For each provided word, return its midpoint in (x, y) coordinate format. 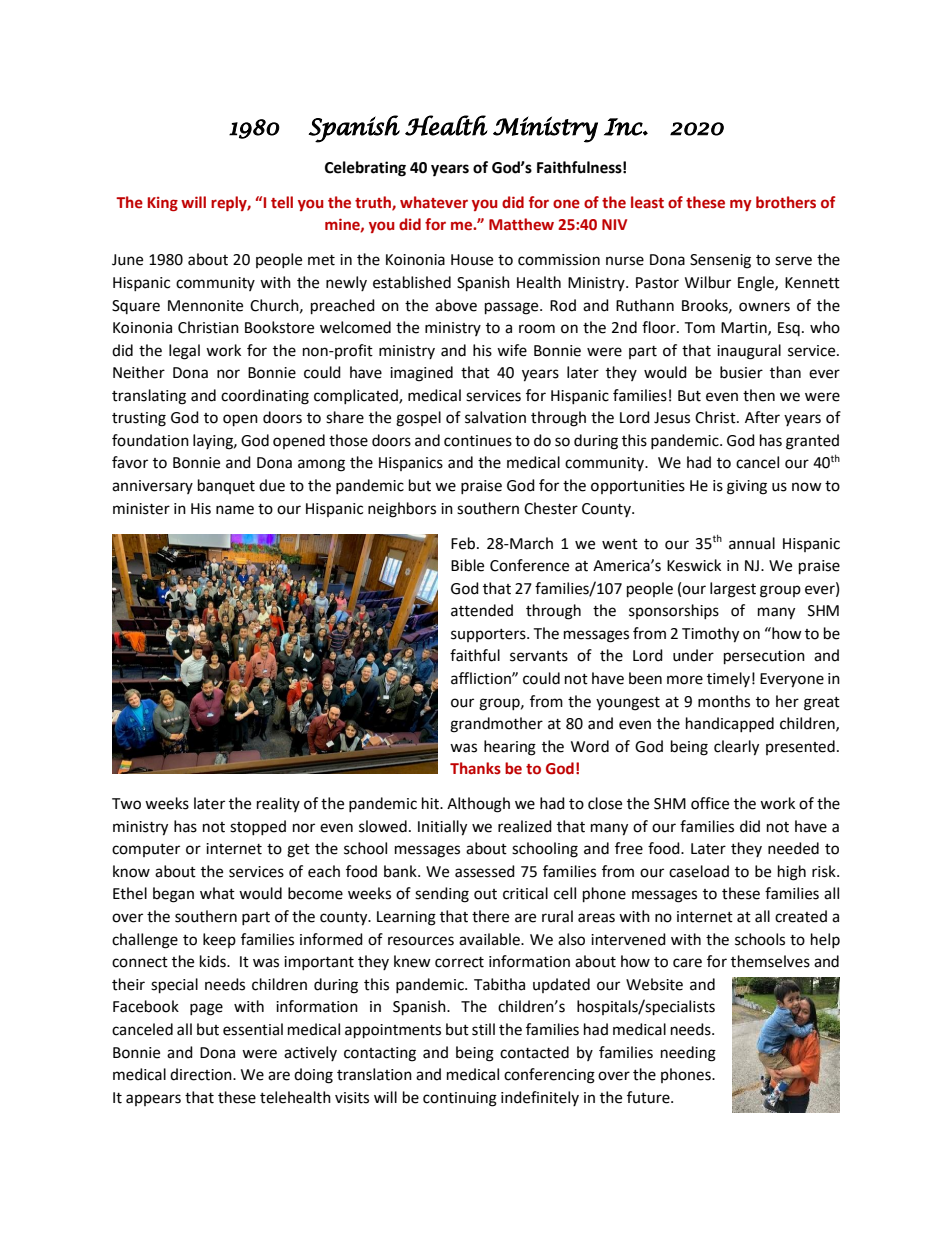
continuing (460, 1099)
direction (202, 1074)
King (163, 204)
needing (688, 1054)
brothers (786, 202)
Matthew (521, 224)
